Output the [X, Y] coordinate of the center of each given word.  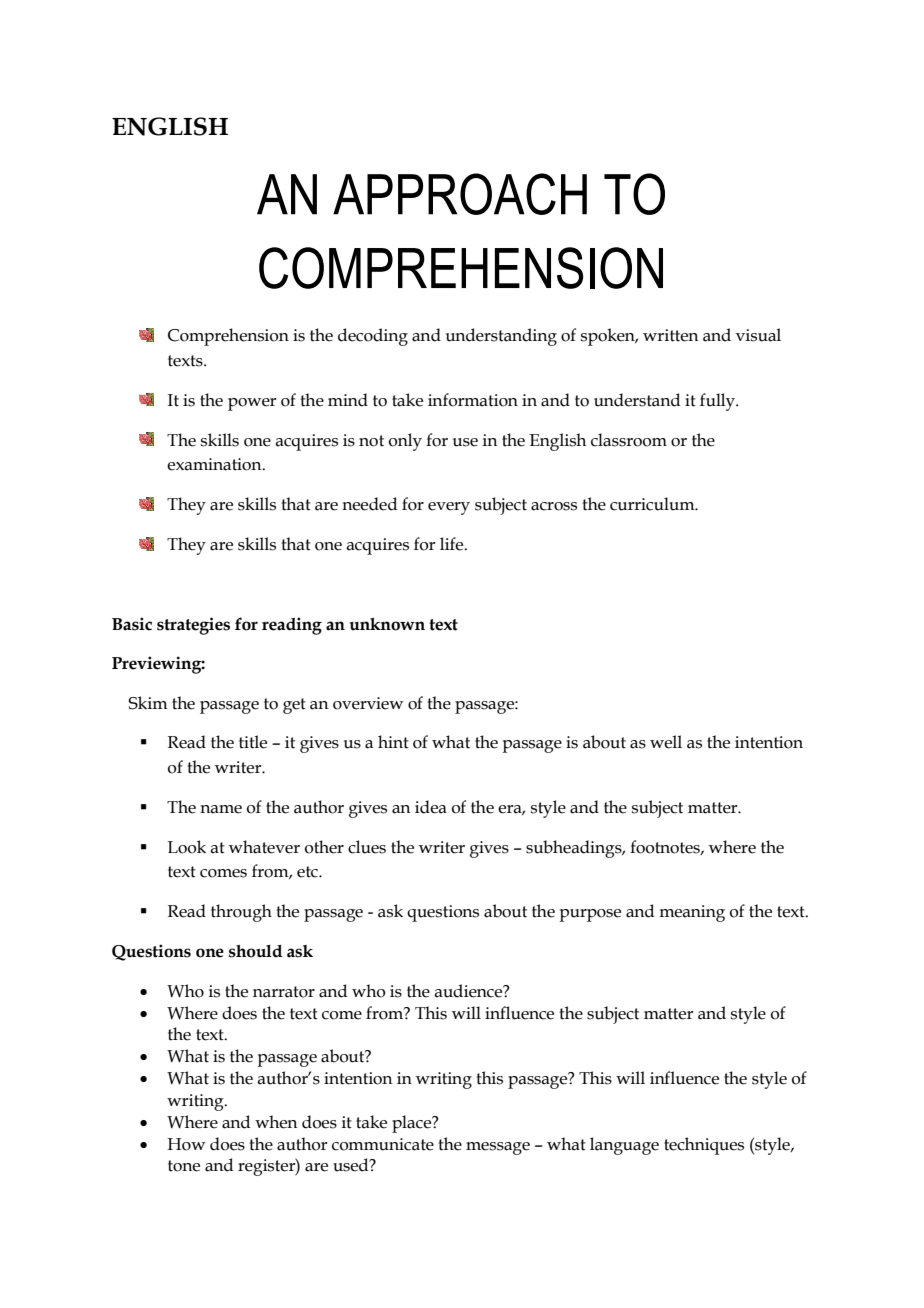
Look [187, 847]
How [186, 1144]
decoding [373, 337]
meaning [692, 913]
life [453, 544]
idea [431, 807]
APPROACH [460, 194]
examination [215, 464]
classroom [629, 440]
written [670, 335]
